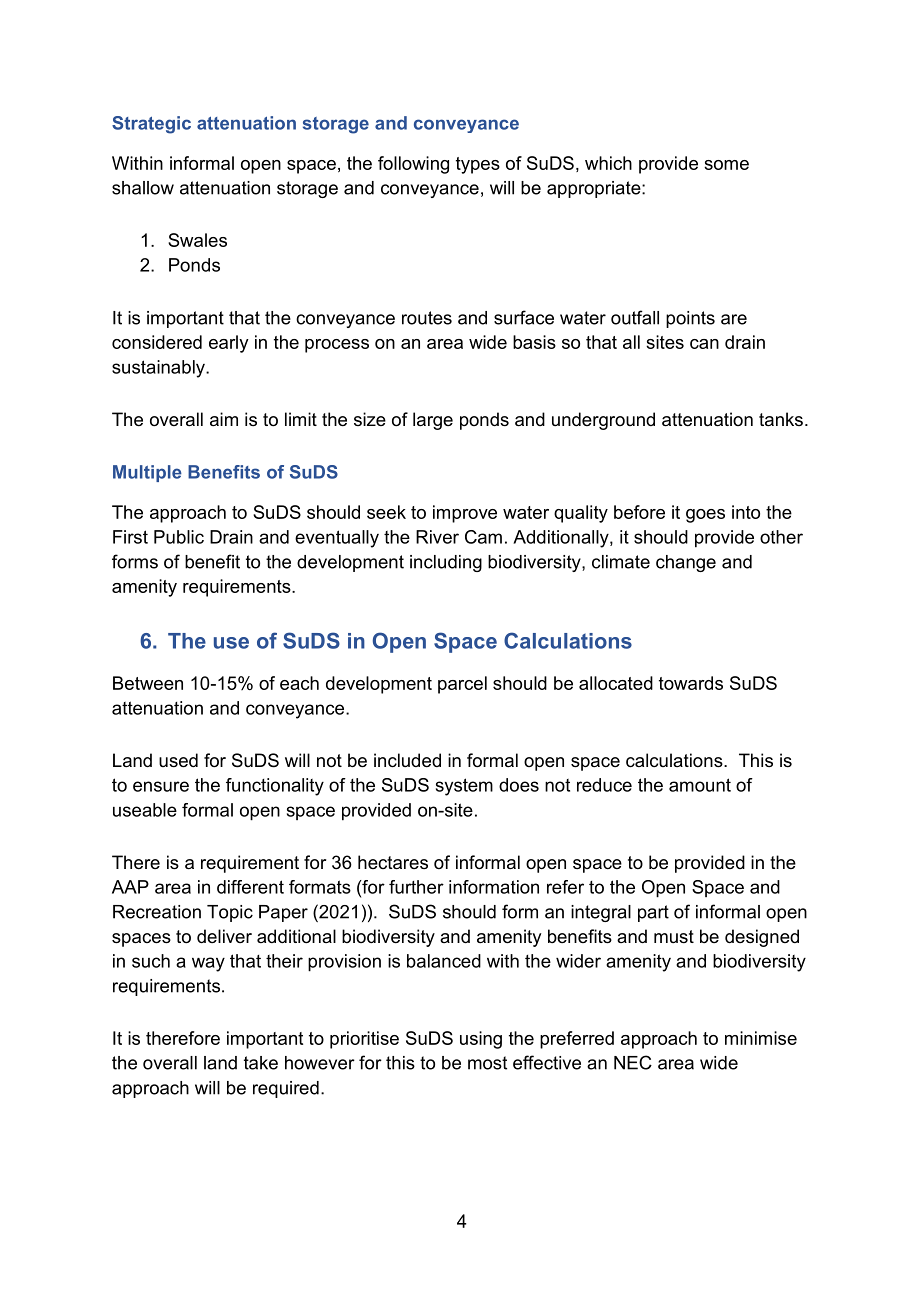 The height and width of the screenshot is (1308, 924). I want to click on most, so click(487, 1063).
